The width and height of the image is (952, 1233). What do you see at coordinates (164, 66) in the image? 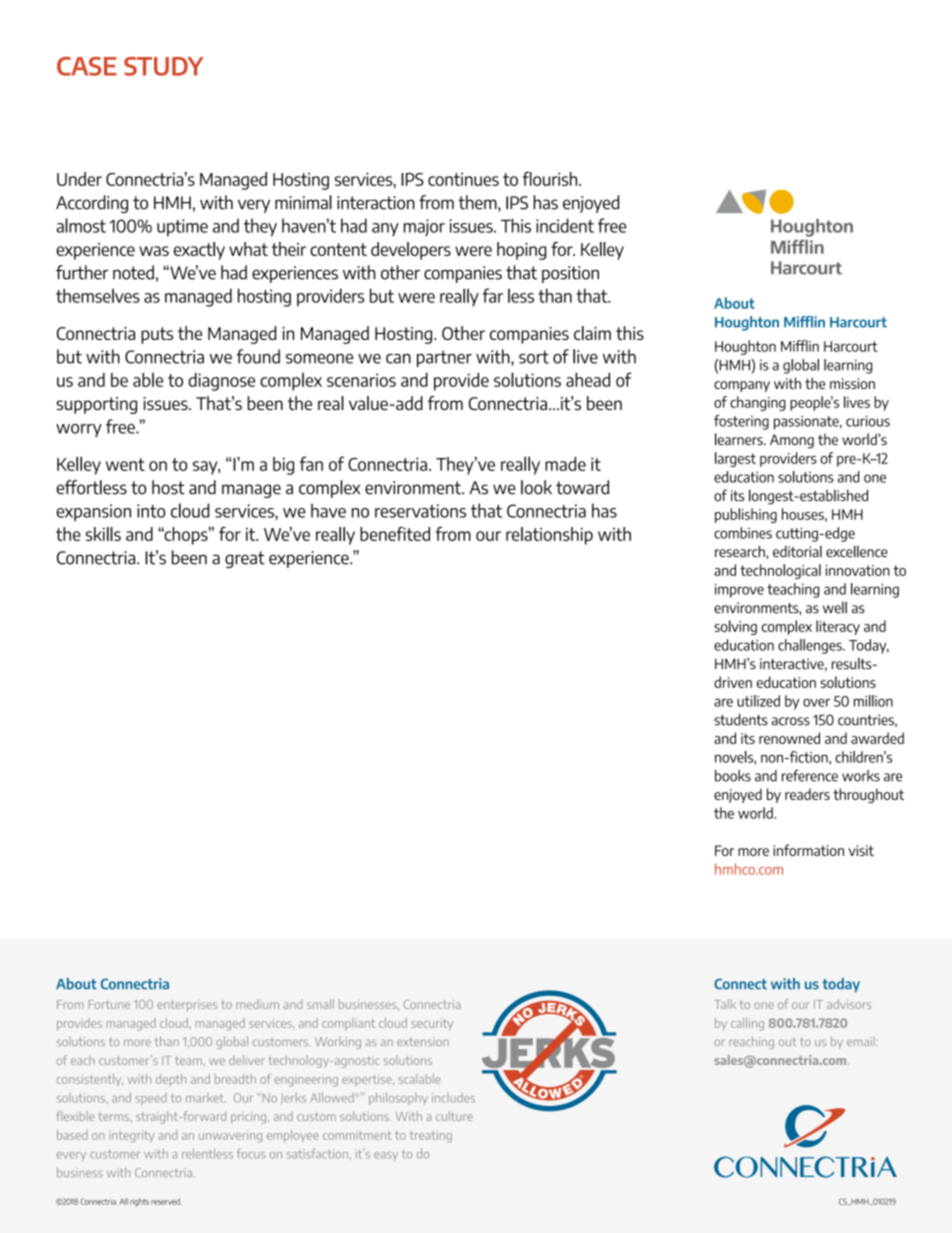
I see `STUDY` at bounding box center [164, 66].
